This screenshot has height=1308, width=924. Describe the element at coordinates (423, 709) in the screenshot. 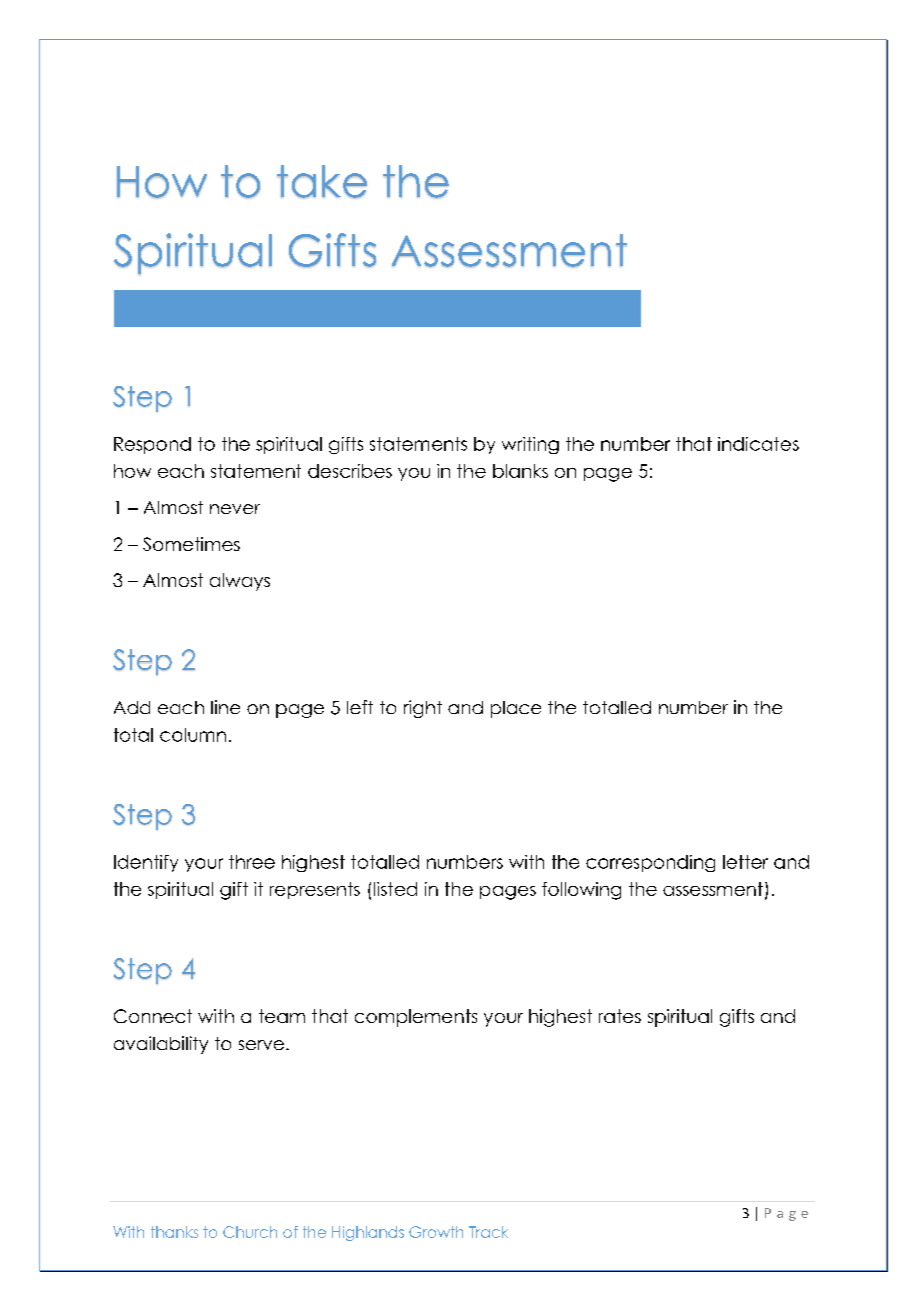

I see `right` at that location.
